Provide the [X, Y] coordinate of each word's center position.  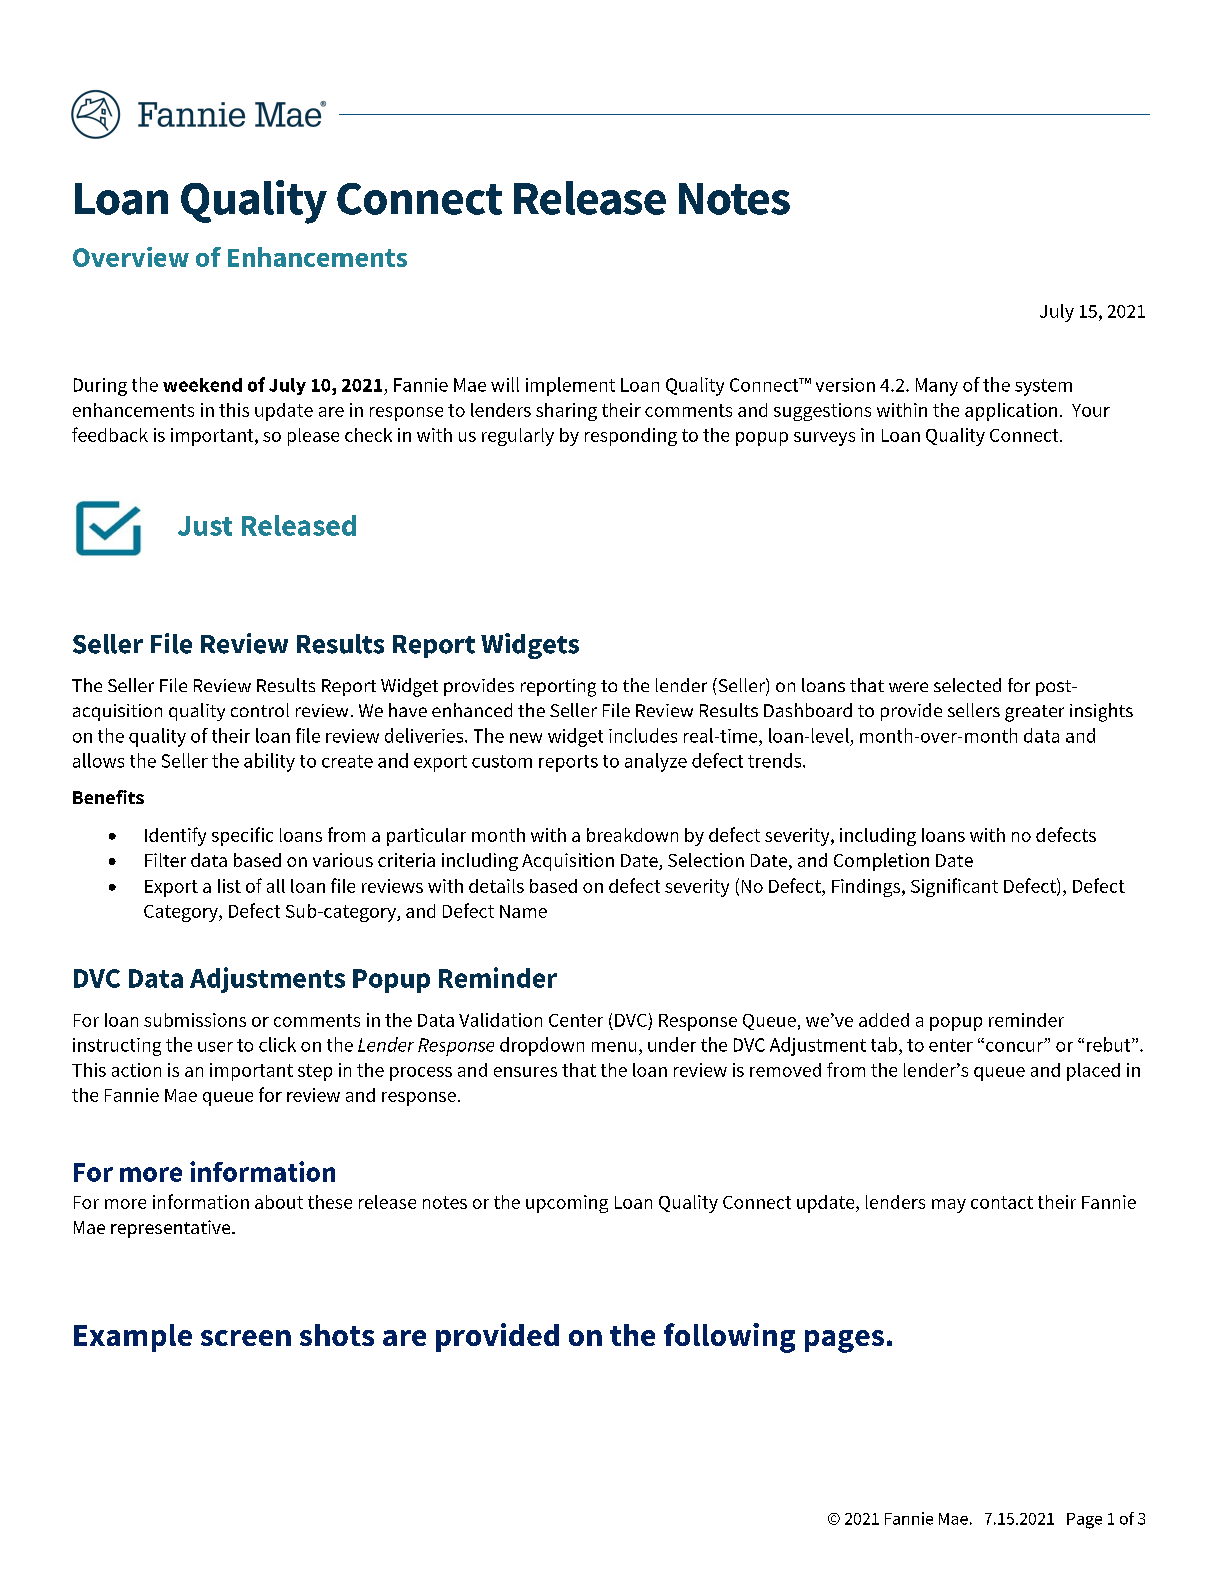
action [136, 1070]
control [260, 710]
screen [246, 1338]
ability [269, 762]
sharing [566, 412]
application [1011, 412]
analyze [656, 762]
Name [523, 911]
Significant [954, 887]
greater [1034, 713]
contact [1002, 1202]
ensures [525, 1072]
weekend [202, 385]
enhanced [472, 710]
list [229, 886]
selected [967, 685]
